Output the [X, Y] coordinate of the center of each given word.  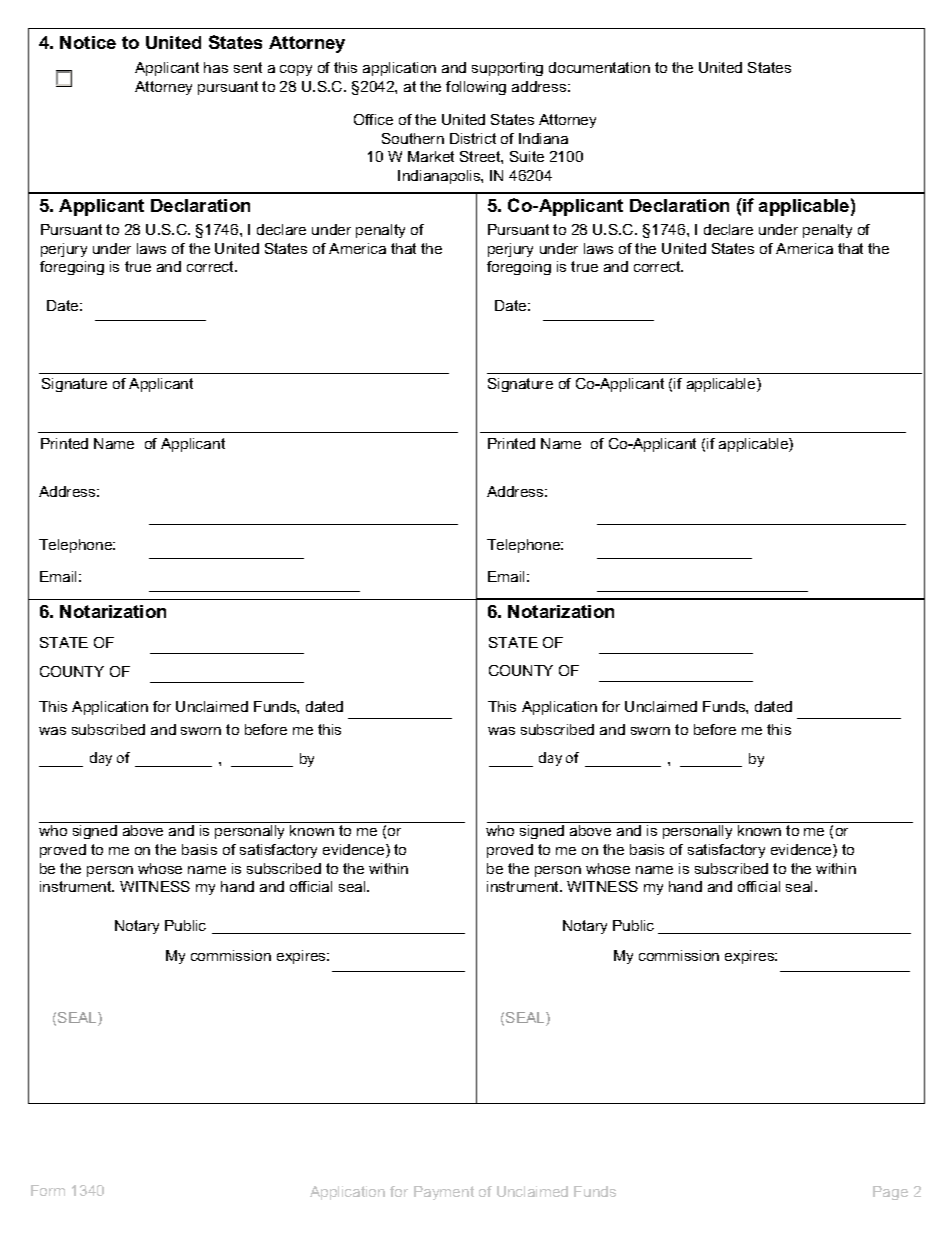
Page [890, 1193]
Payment [444, 1193]
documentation [599, 67]
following [476, 88]
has [216, 67]
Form [48, 1190]
